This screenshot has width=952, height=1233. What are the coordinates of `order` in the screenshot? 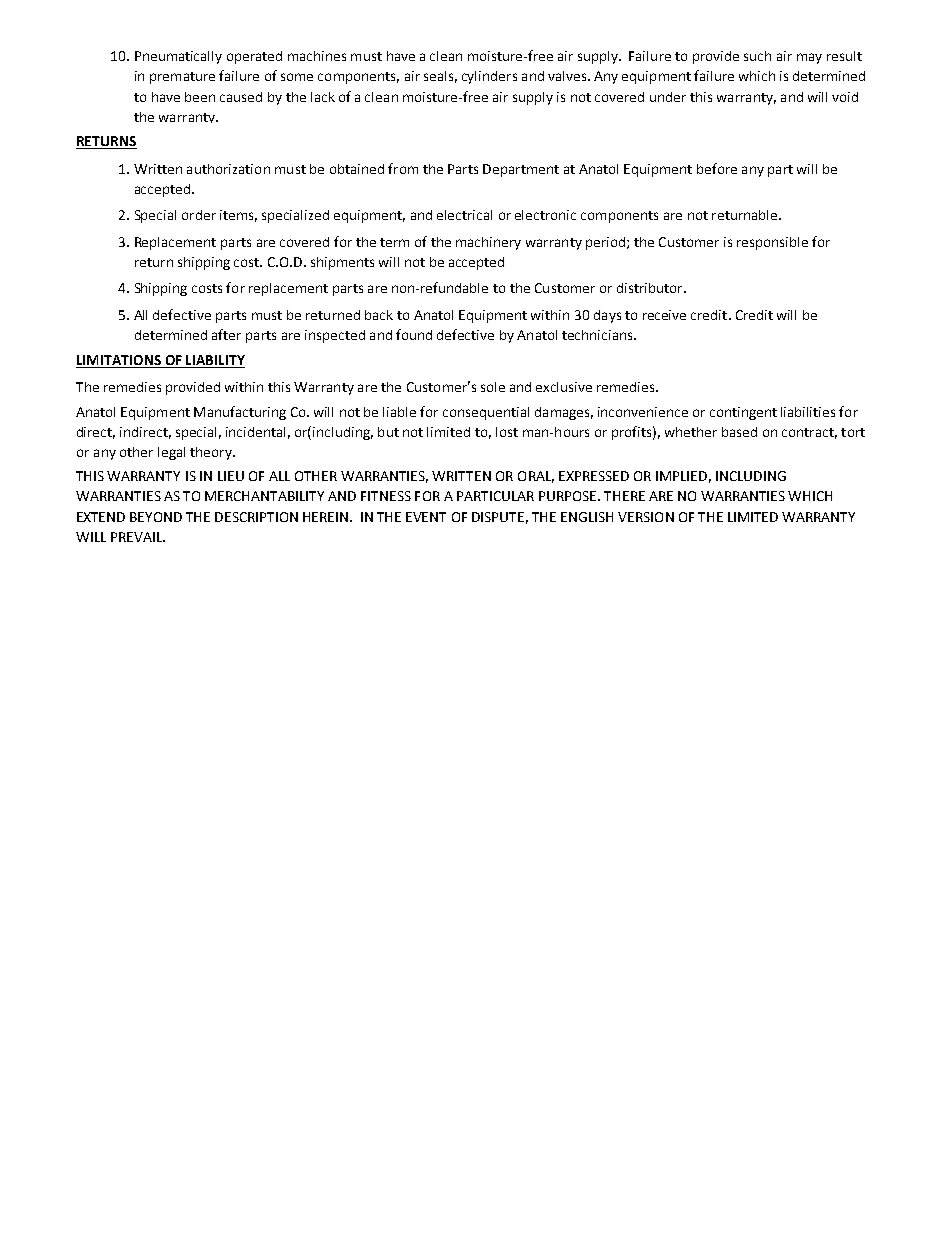 It's located at (199, 215).
